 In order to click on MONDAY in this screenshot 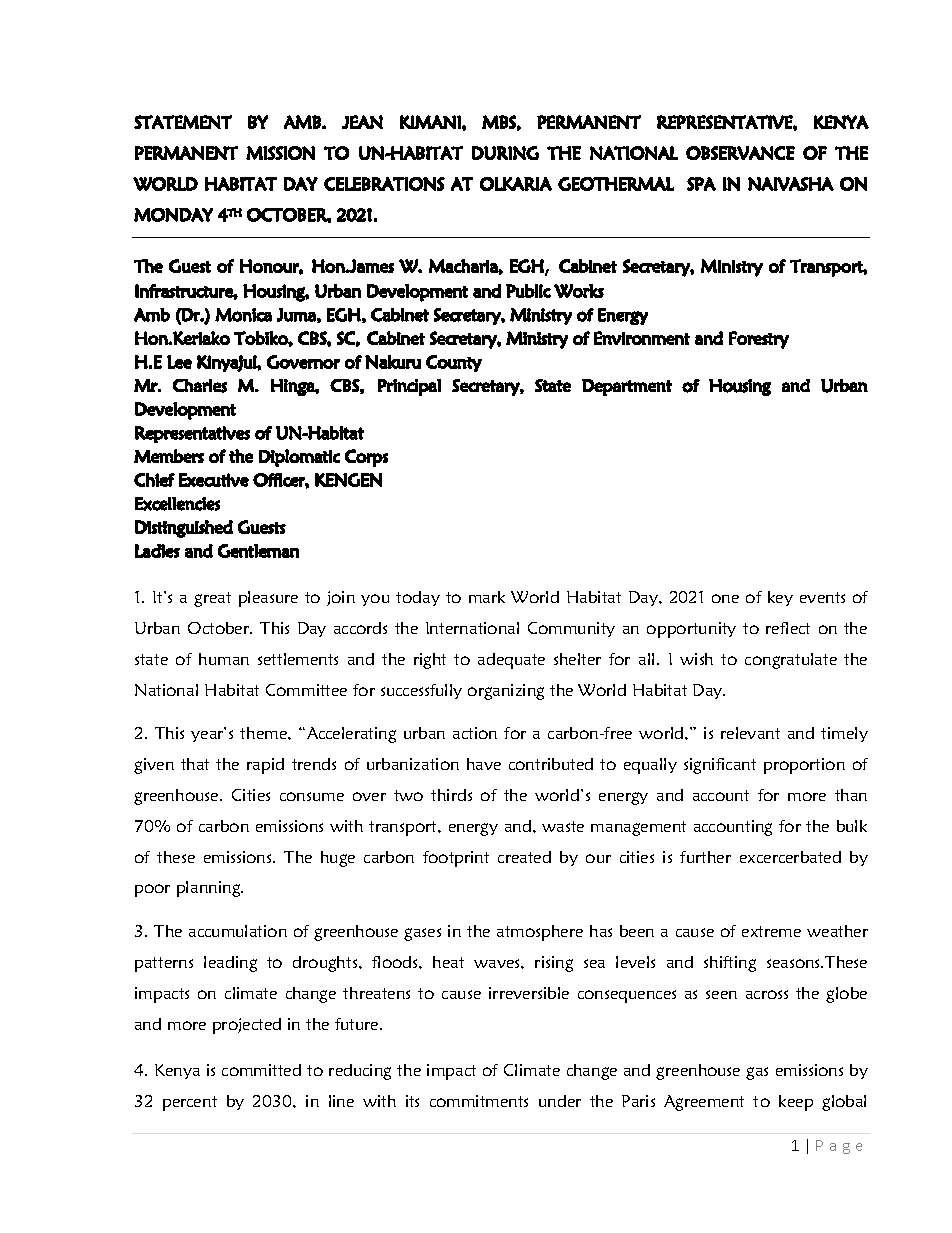, I will do `click(173, 215)`.
